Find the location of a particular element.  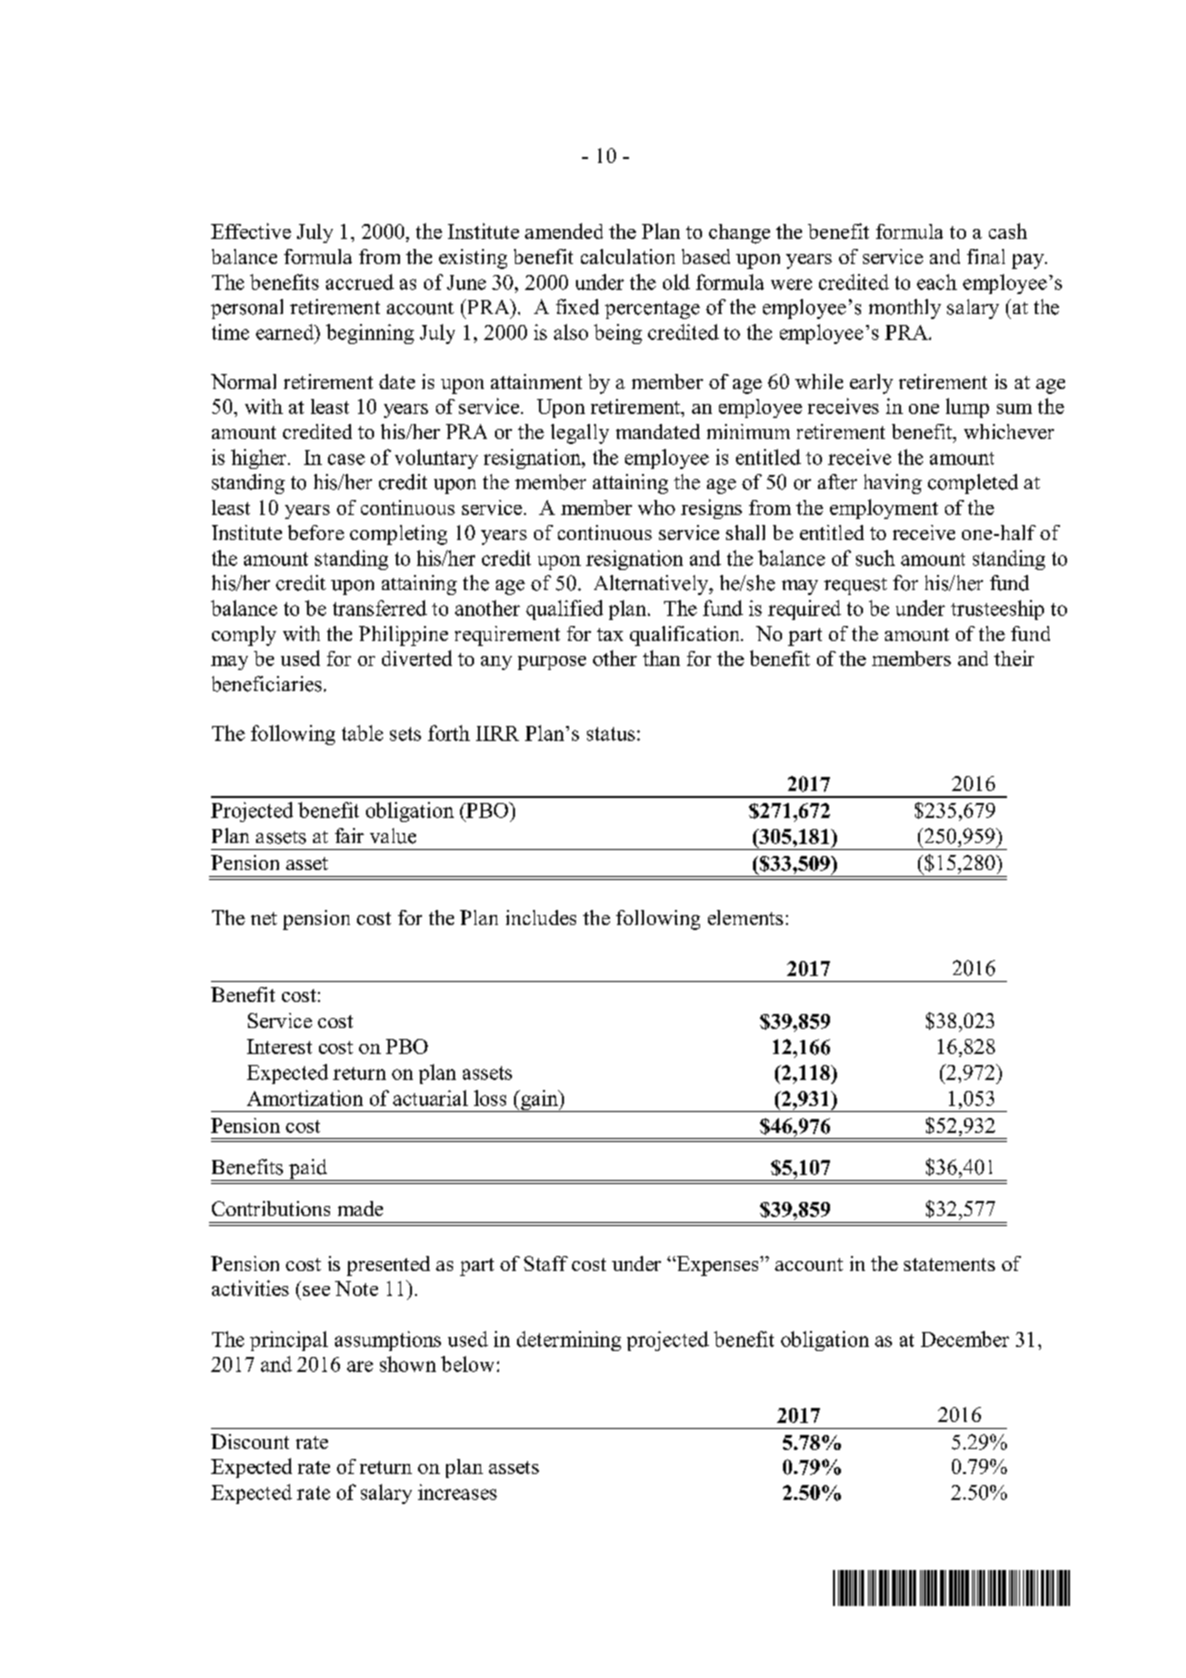

Discount is located at coordinates (250, 1441).
